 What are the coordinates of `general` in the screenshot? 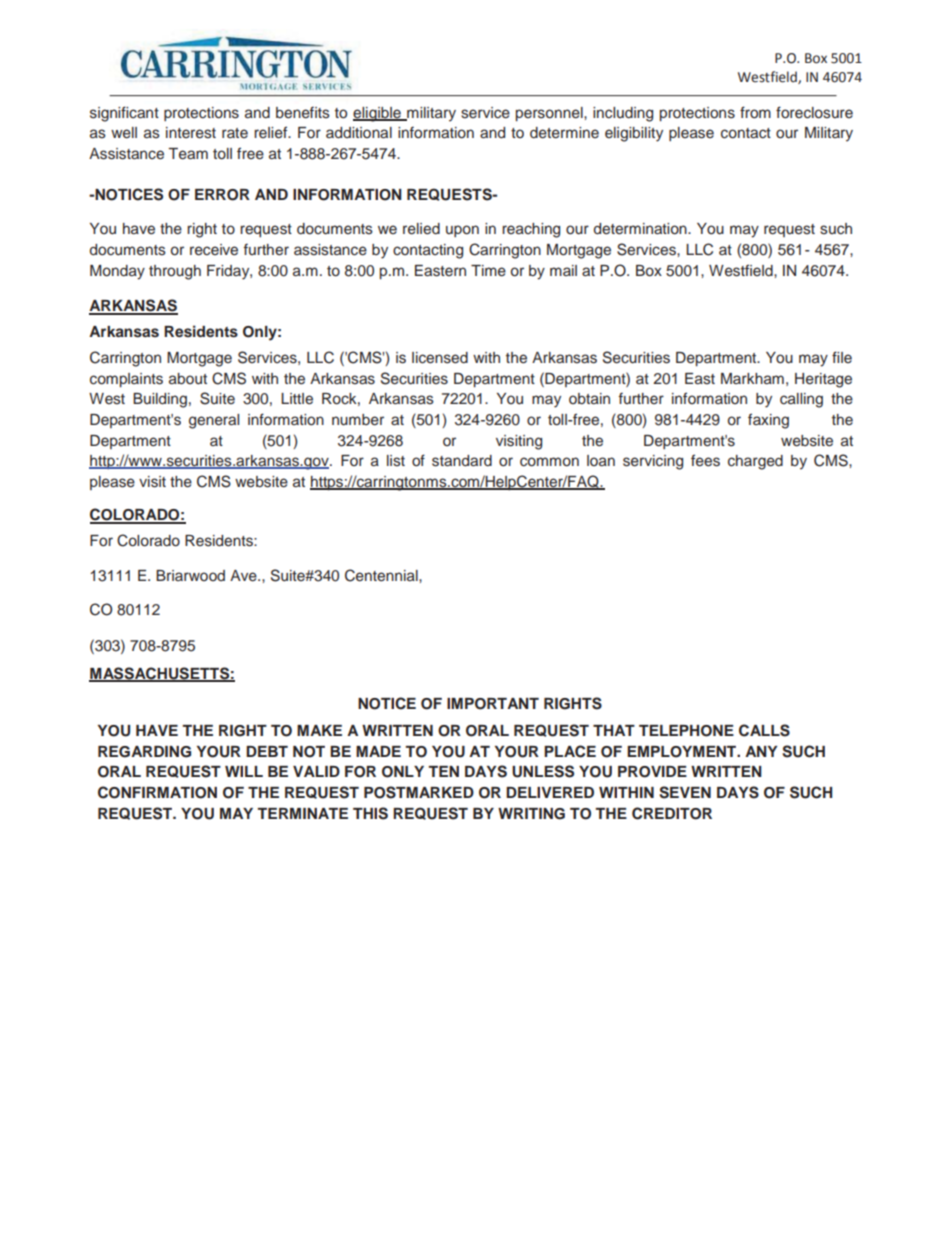 It's located at (214, 421).
